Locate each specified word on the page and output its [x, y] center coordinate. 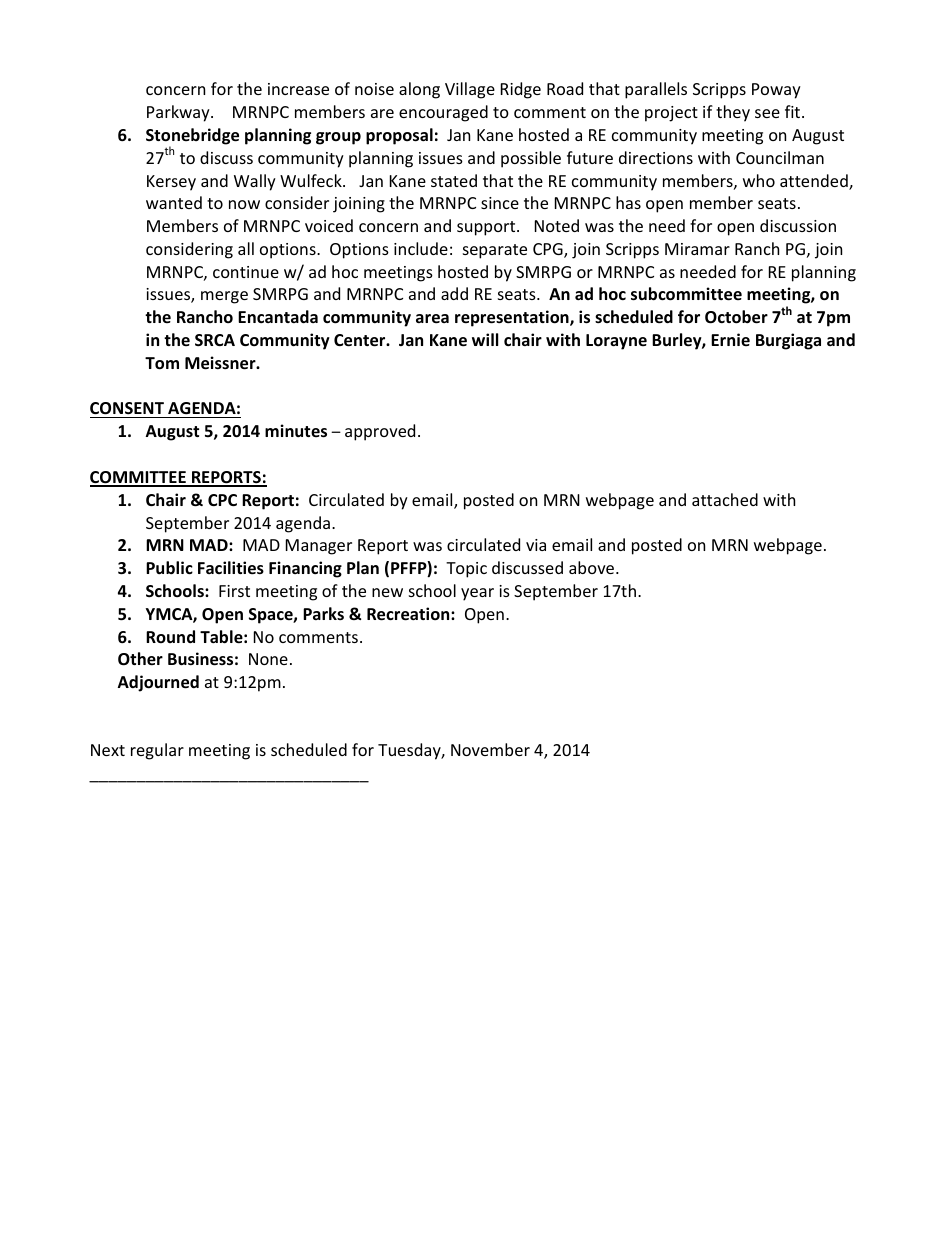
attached [725, 499]
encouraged [443, 113]
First [234, 591]
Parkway [179, 113]
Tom [162, 363]
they [733, 113]
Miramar [697, 249]
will [485, 339]
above [593, 567]
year [477, 594]
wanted [174, 202]
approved [380, 432]
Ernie [730, 339]
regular [157, 751]
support [487, 228]
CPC [222, 500]
